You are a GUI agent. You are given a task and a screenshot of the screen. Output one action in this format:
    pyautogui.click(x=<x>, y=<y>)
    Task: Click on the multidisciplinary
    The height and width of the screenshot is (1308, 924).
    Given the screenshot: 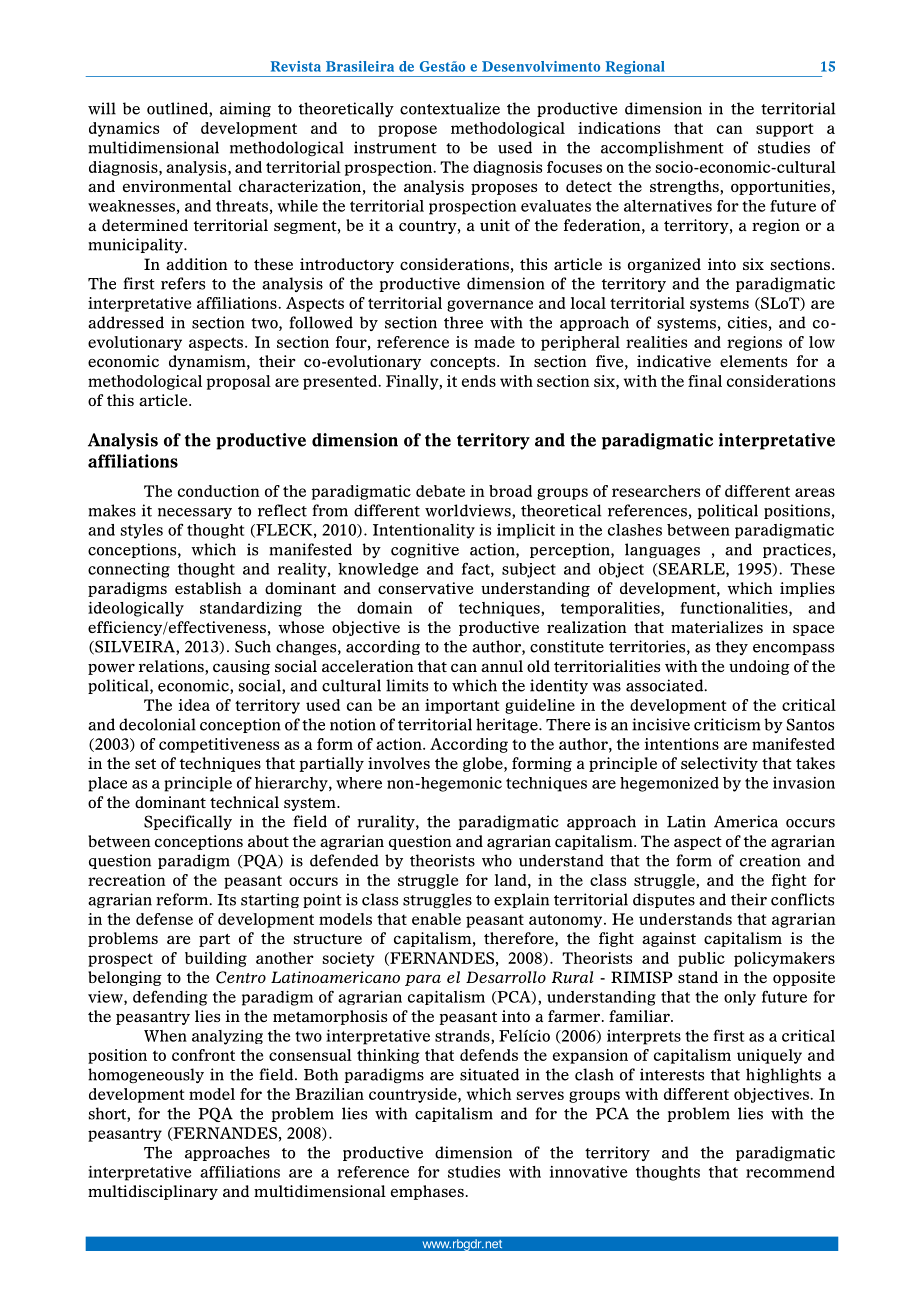 What is the action you would take?
    pyautogui.click(x=153, y=1192)
